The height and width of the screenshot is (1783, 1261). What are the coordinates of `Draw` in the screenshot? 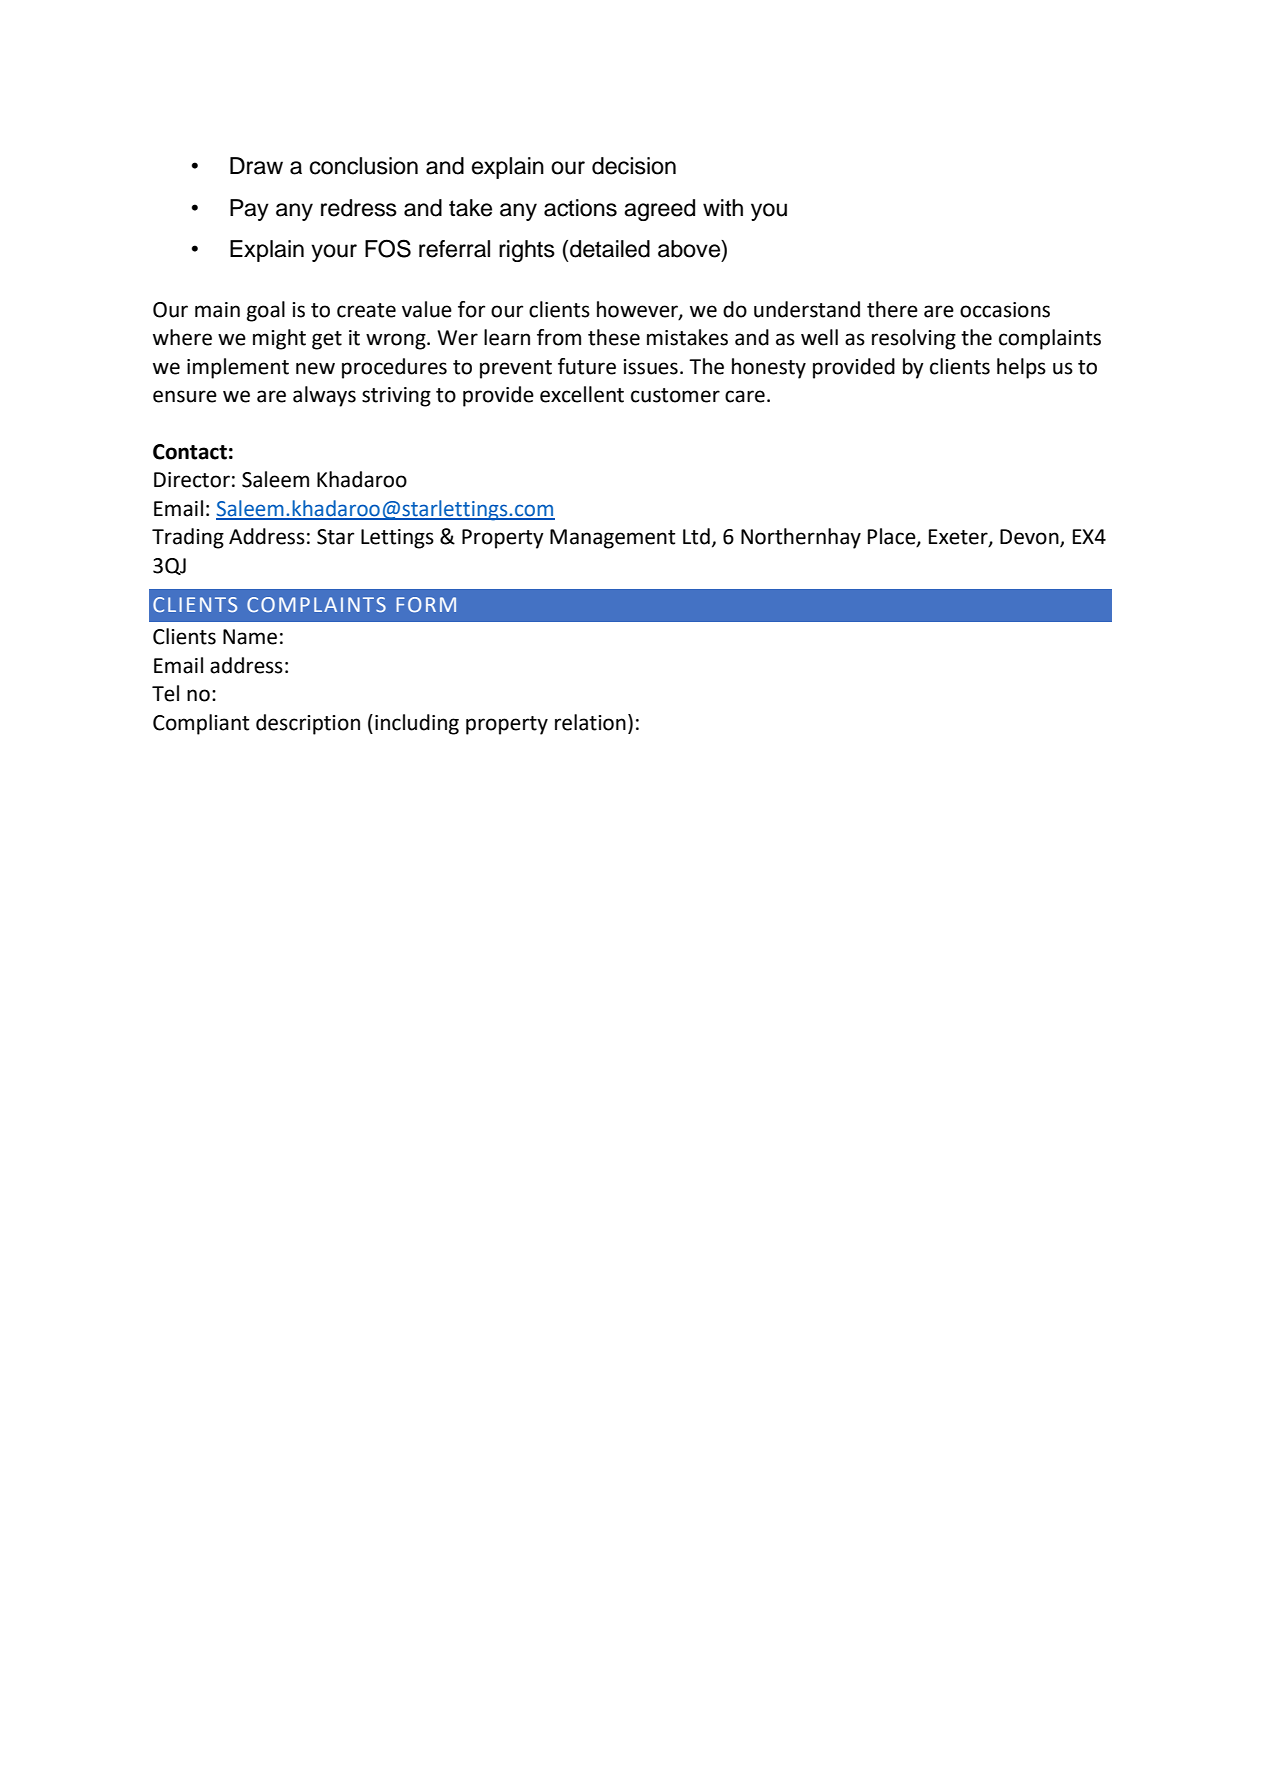 It's located at (256, 166).
